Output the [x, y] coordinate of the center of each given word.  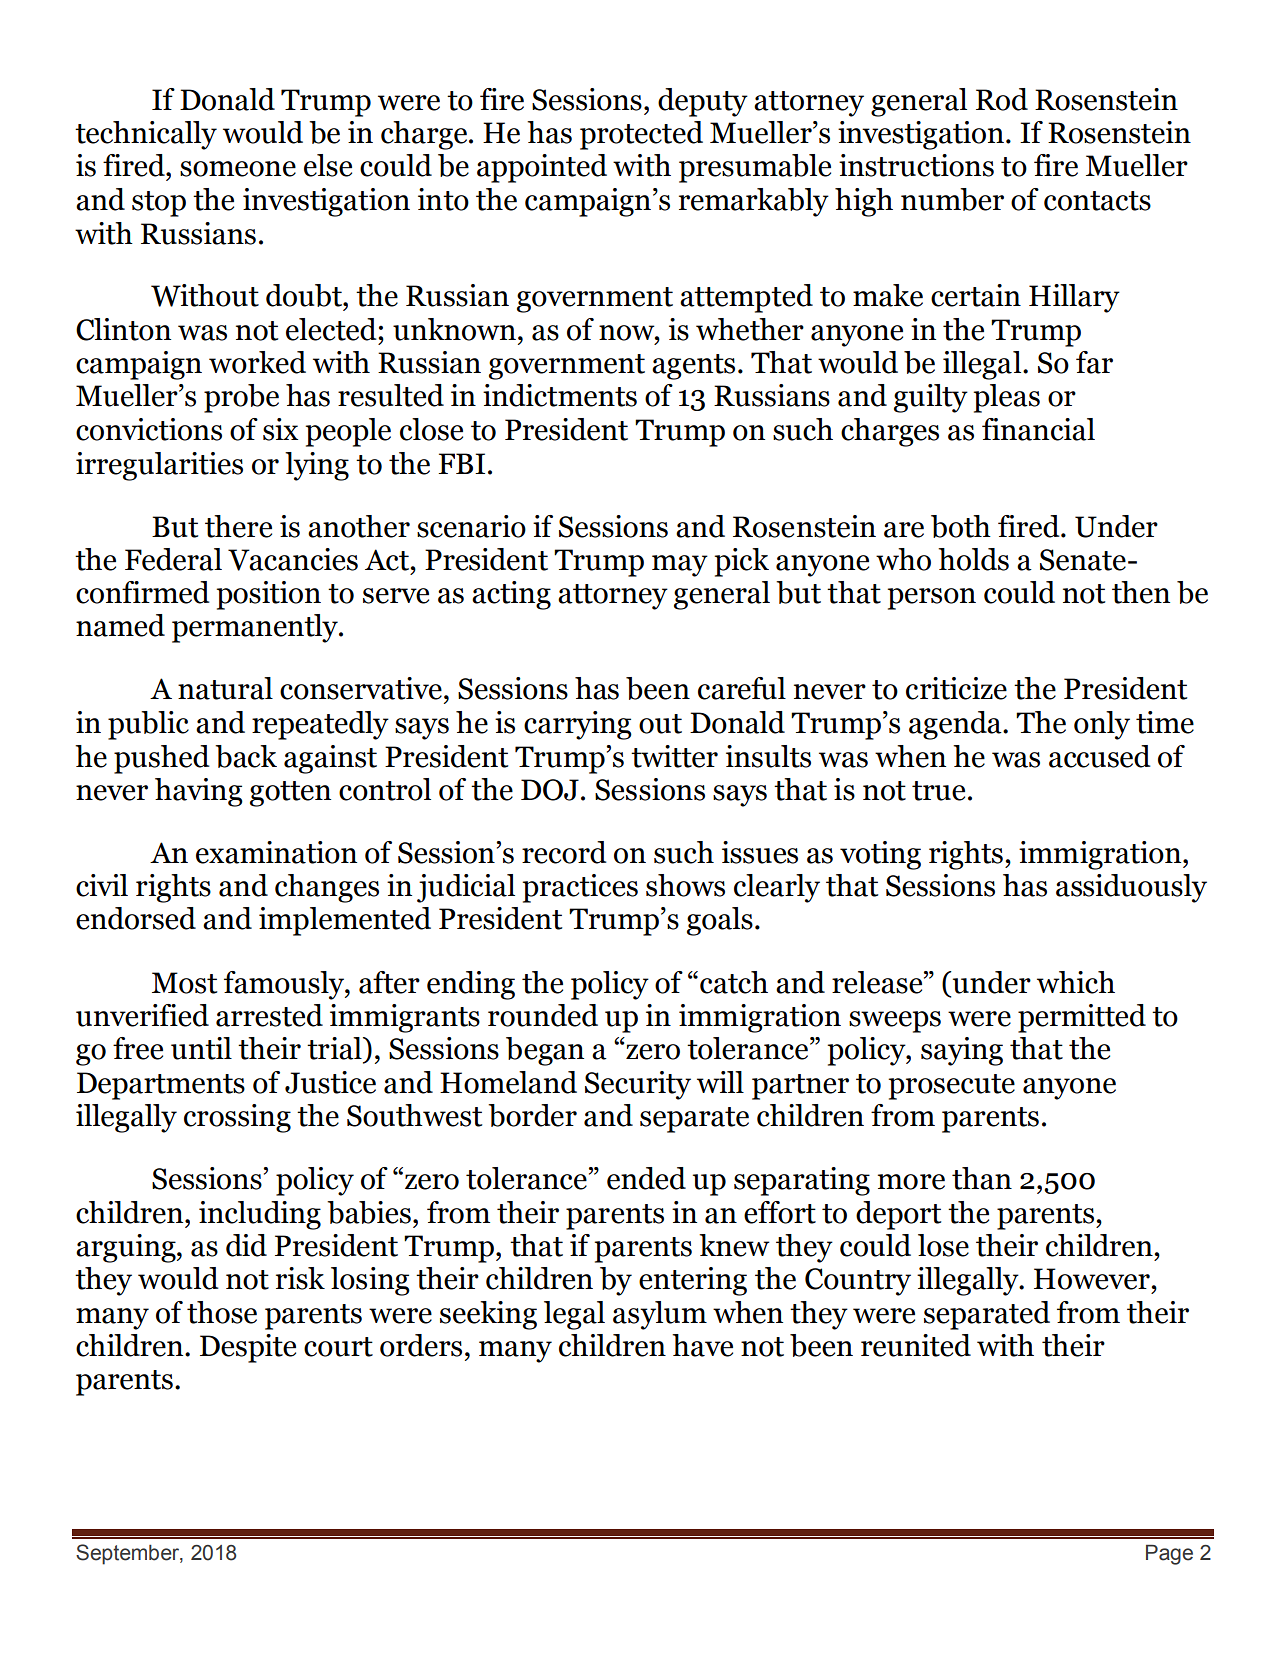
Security [638, 1085]
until [201, 1048]
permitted [1082, 1018]
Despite [248, 1348]
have [702, 1345]
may [680, 566]
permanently [256, 628]
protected [641, 135]
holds [973, 559]
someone [238, 169]
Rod [1002, 99]
